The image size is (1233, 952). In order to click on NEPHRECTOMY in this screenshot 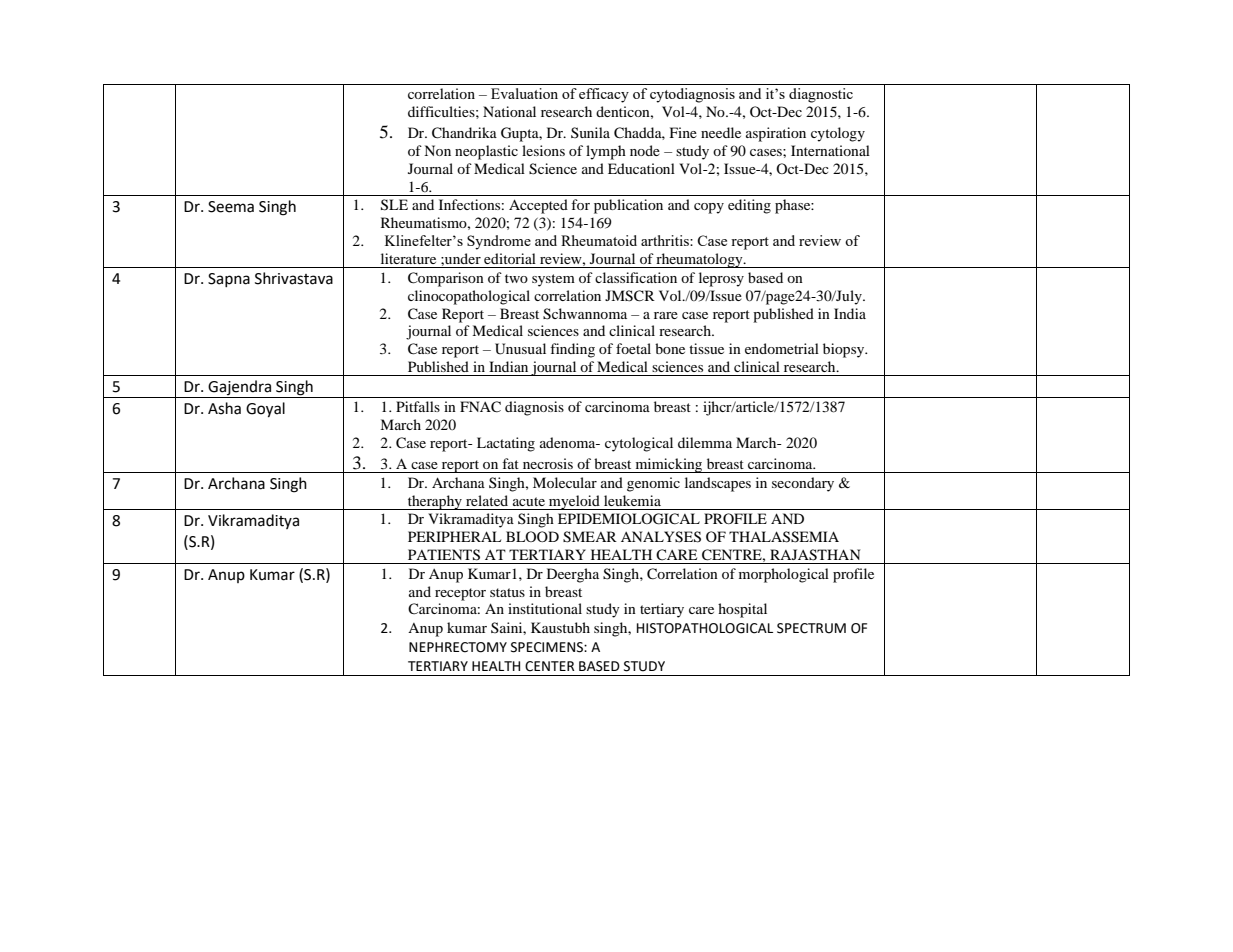, I will do `click(458, 647)`.
